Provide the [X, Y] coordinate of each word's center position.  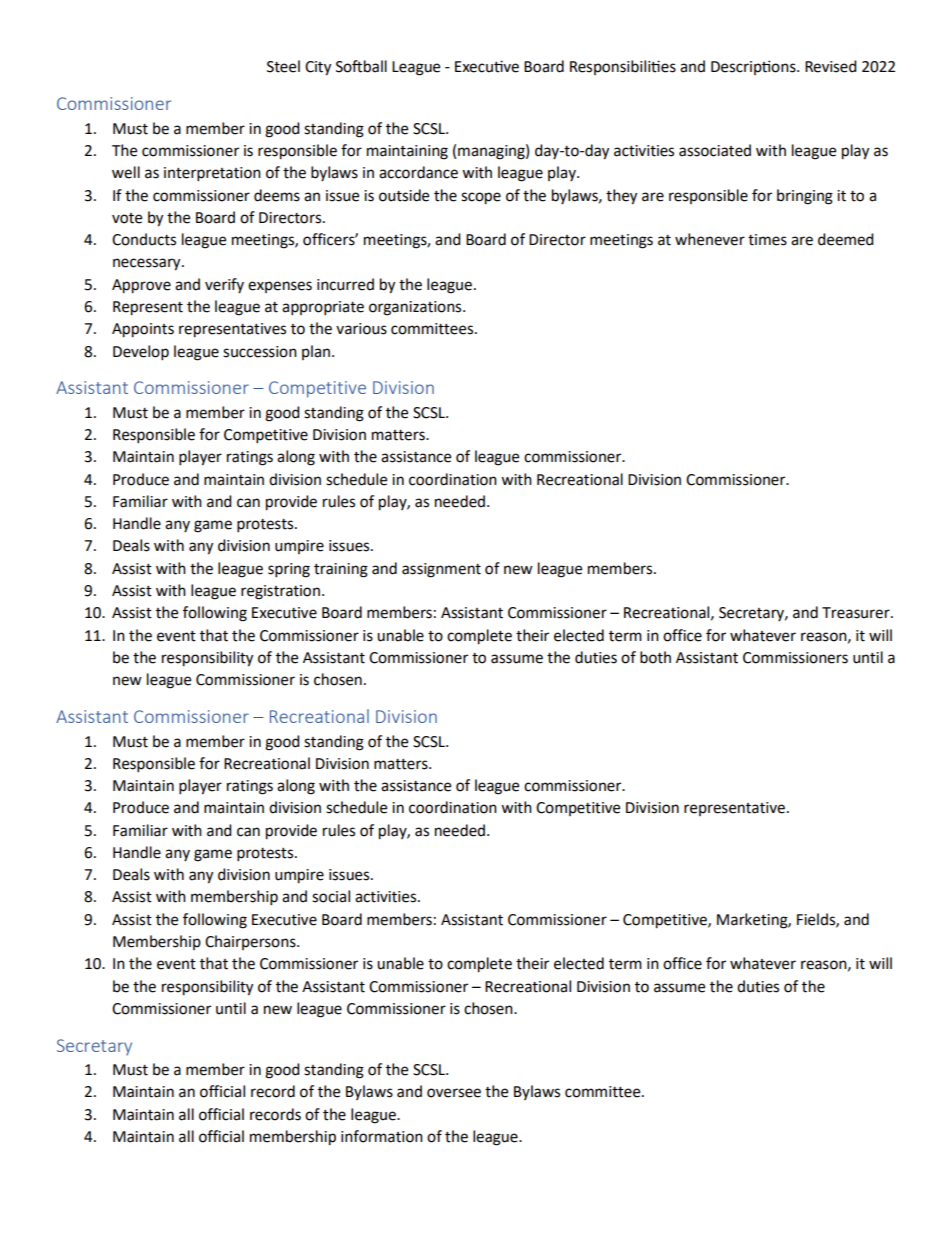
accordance [418, 172]
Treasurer [857, 613]
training [341, 570]
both [655, 657]
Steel [283, 66]
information [382, 1136]
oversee [454, 1093]
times [767, 240]
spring [289, 570]
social [331, 896]
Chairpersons [251, 942]
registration [280, 592]
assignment [441, 570]
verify [224, 285]
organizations [416, 308]
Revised [831, 66]
